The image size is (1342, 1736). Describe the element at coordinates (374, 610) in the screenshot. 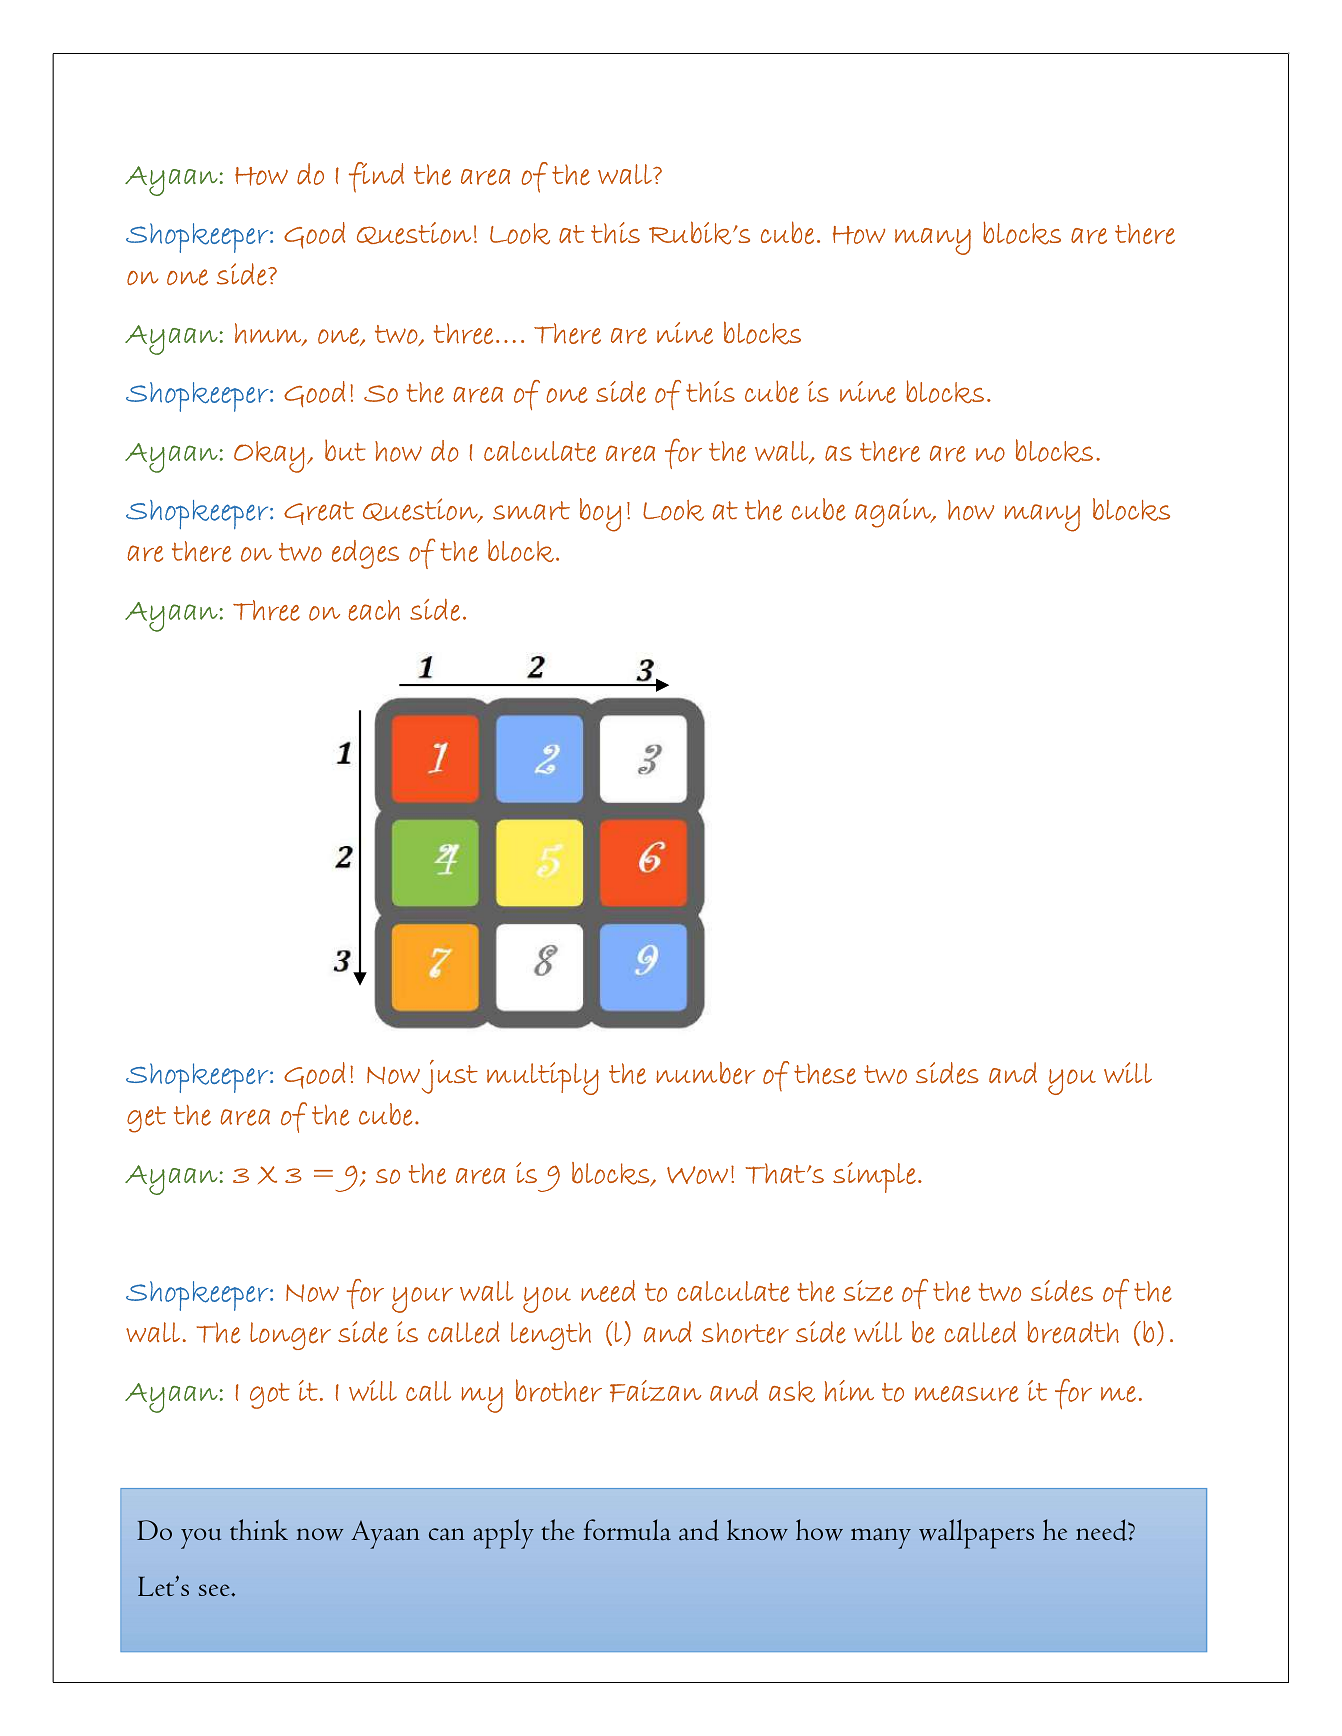

I see `each` at that location.
